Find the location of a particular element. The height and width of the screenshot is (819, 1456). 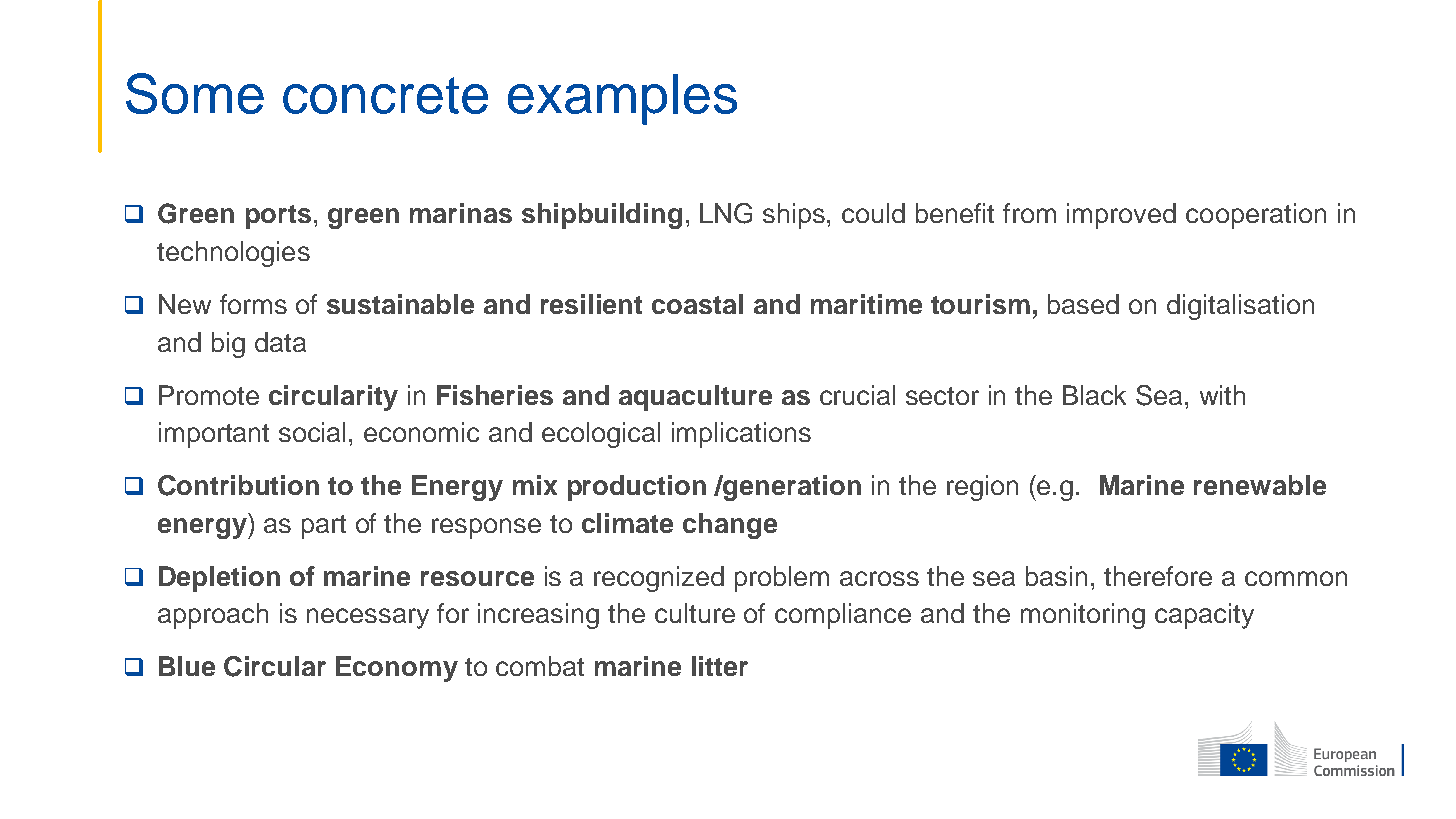

generation is located at coordinates (791, 488).
